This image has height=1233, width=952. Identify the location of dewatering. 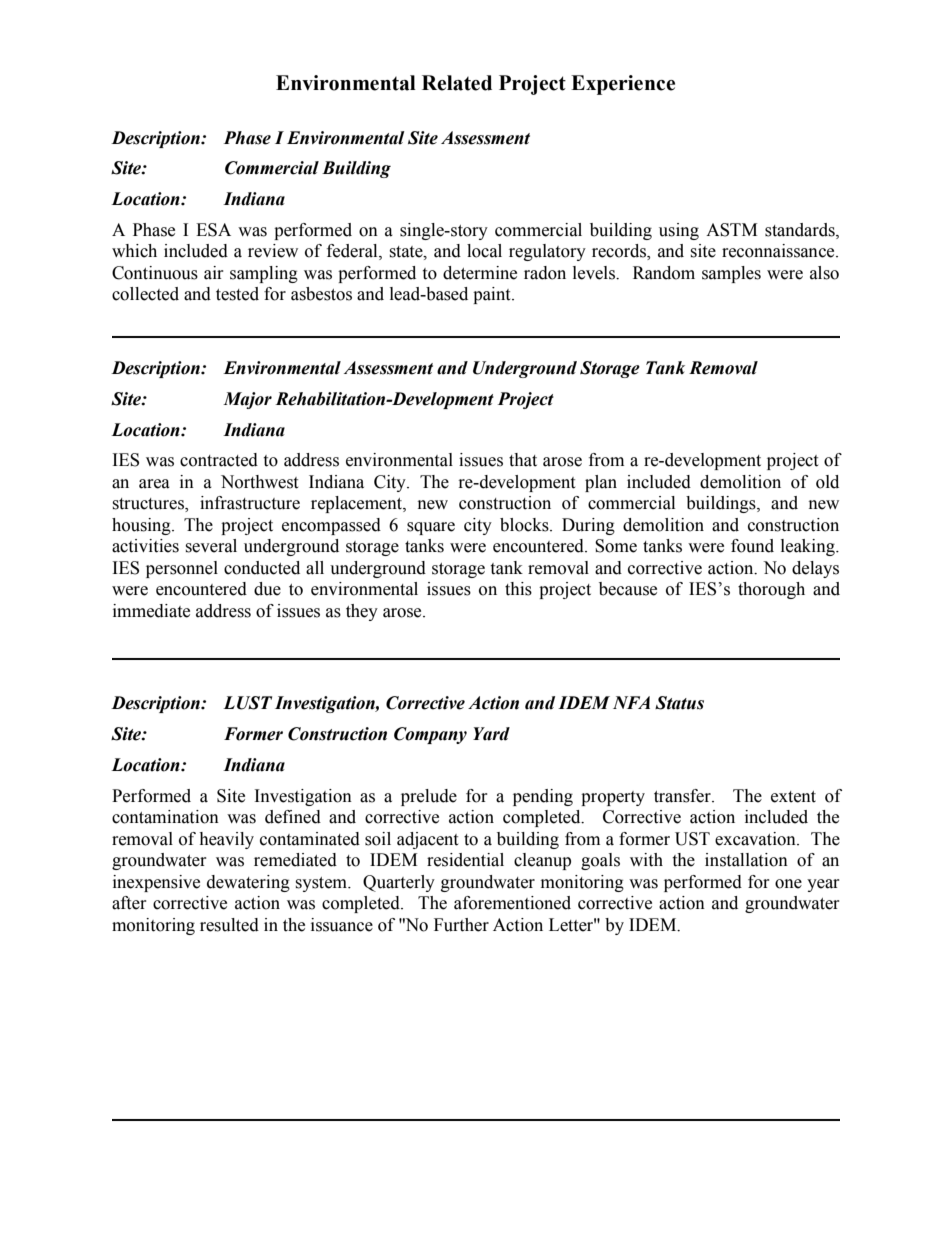
(248, 883).
